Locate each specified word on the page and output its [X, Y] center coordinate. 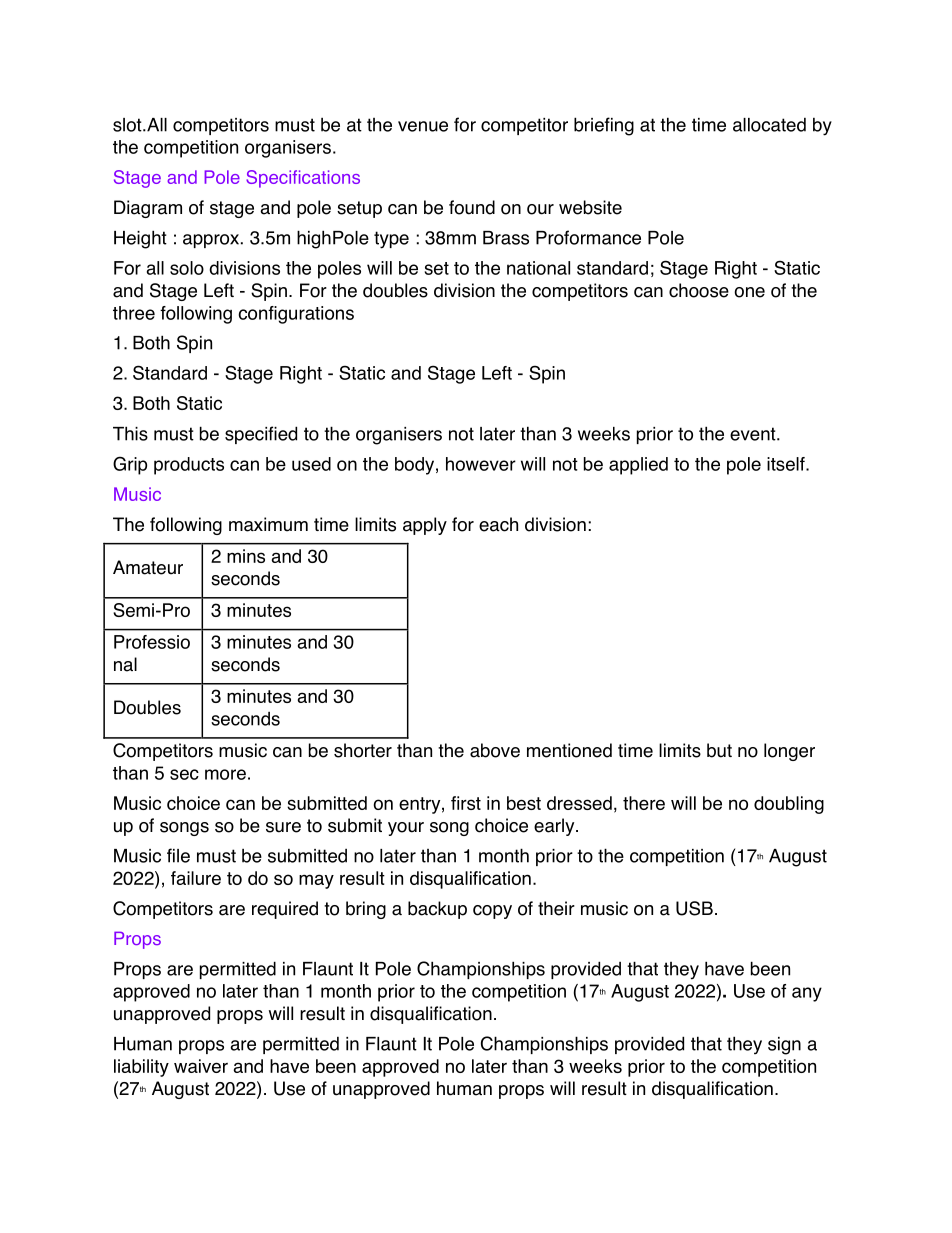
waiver [201, 1066]
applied [638, 466]
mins [246, 556]
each [498, 524]
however [481, 464]
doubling [789, 805]
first [466, 803]
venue [423, 126]
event [754, 434]
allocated [769, 125]
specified [261, 435]
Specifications [303, 179]
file [178, 855]
